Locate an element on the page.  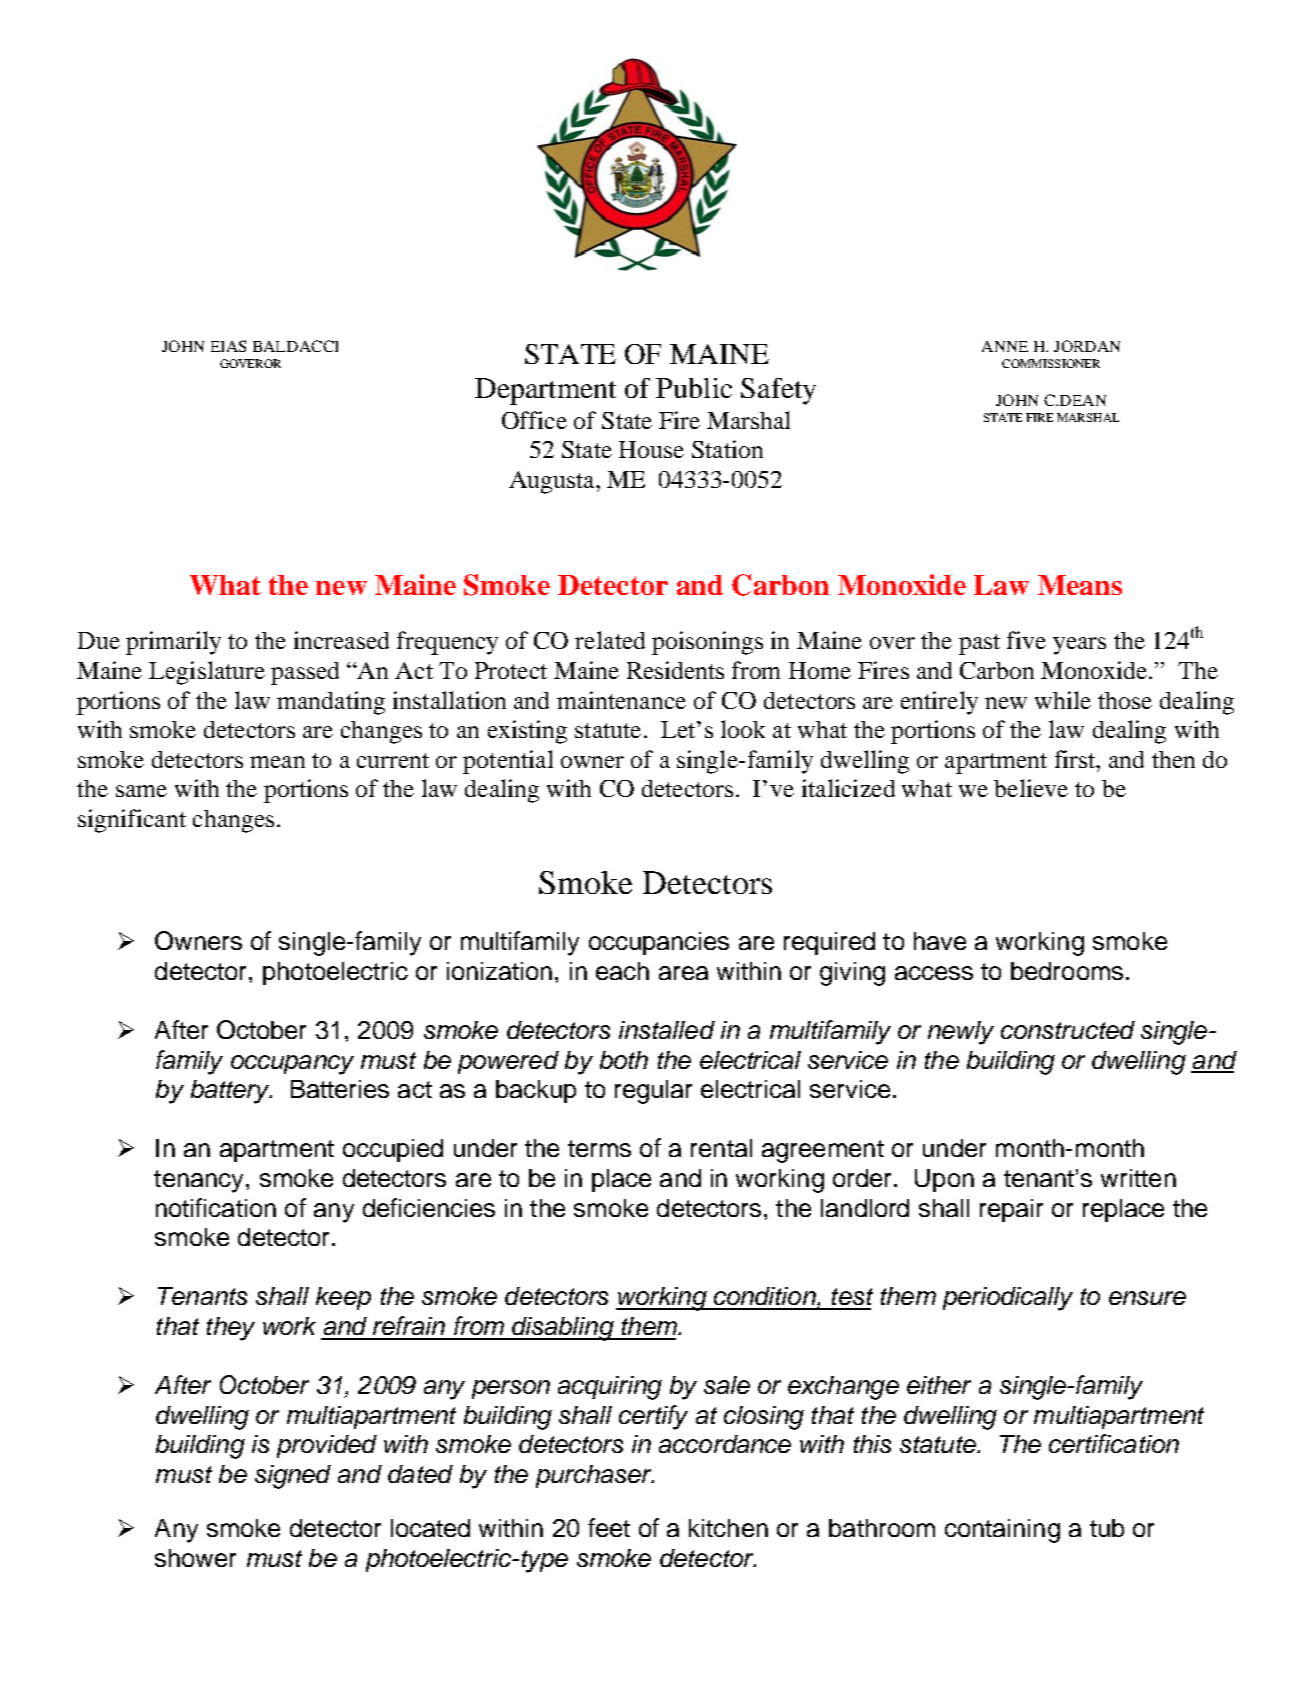
EIAS is located at coordinates (228, 346).
